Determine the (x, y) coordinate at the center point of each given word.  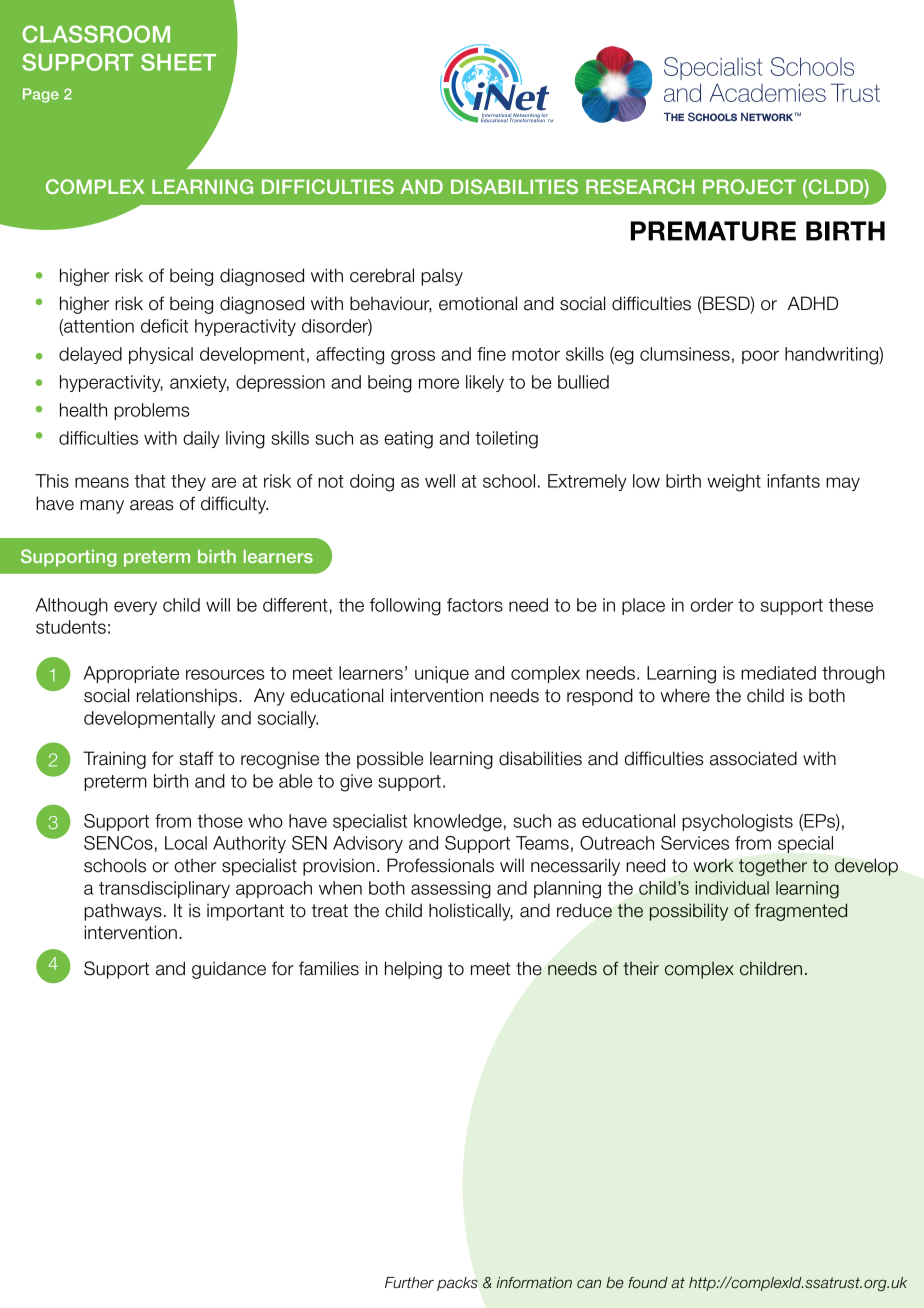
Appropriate (131, 674)
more (439, 383)
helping (413, 970)
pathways (123, 912)
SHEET (178, 62)
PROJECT (749, 186)
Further (409, 1283)
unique (442, 674)
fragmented (801, 912)
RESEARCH (640, 186)
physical (161, 355)
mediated (778, 673)
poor (760, 357)
